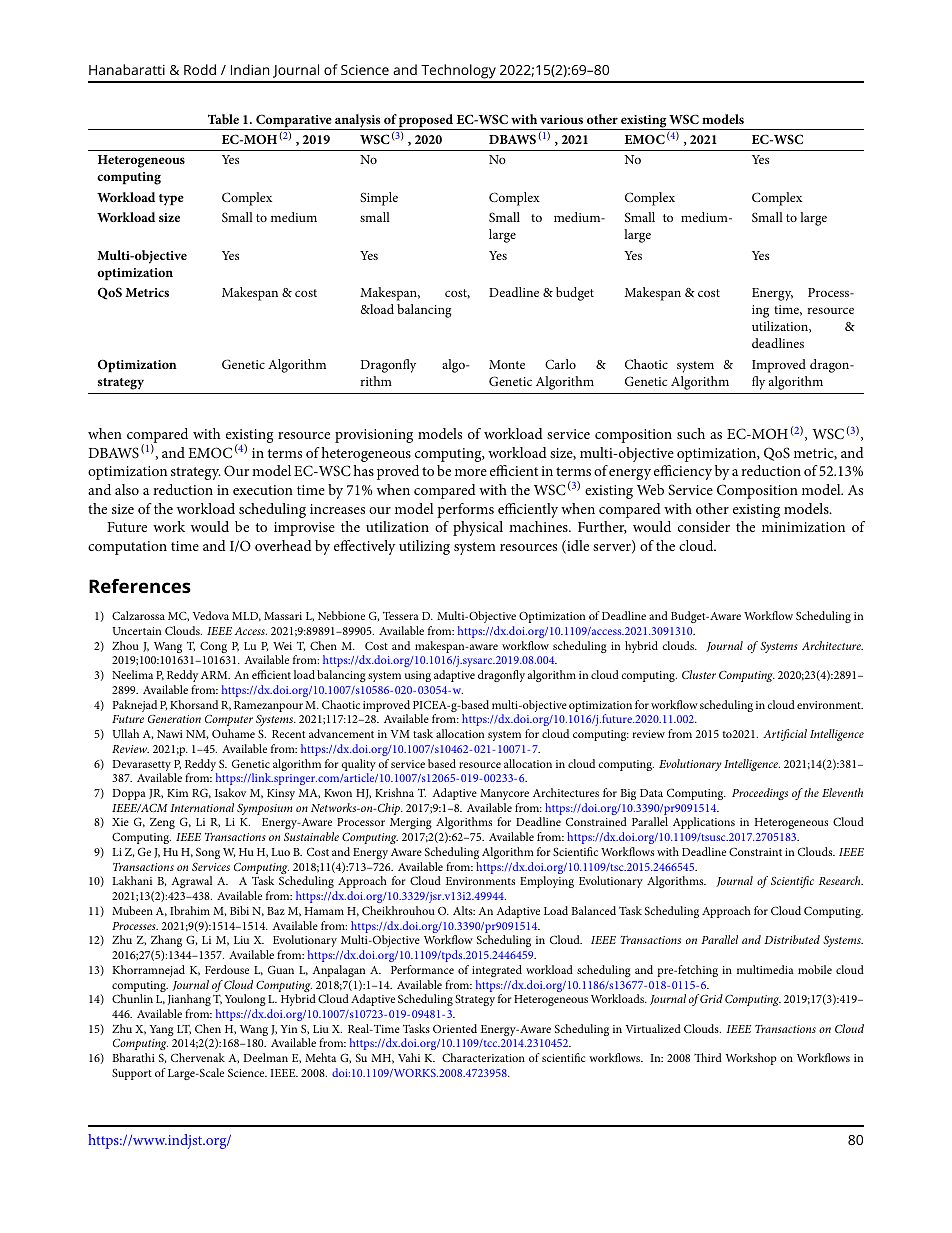  What do you see at coordinates (208, 853) in the screenshot?
I see `Song` at bounding box center [208, 853].
